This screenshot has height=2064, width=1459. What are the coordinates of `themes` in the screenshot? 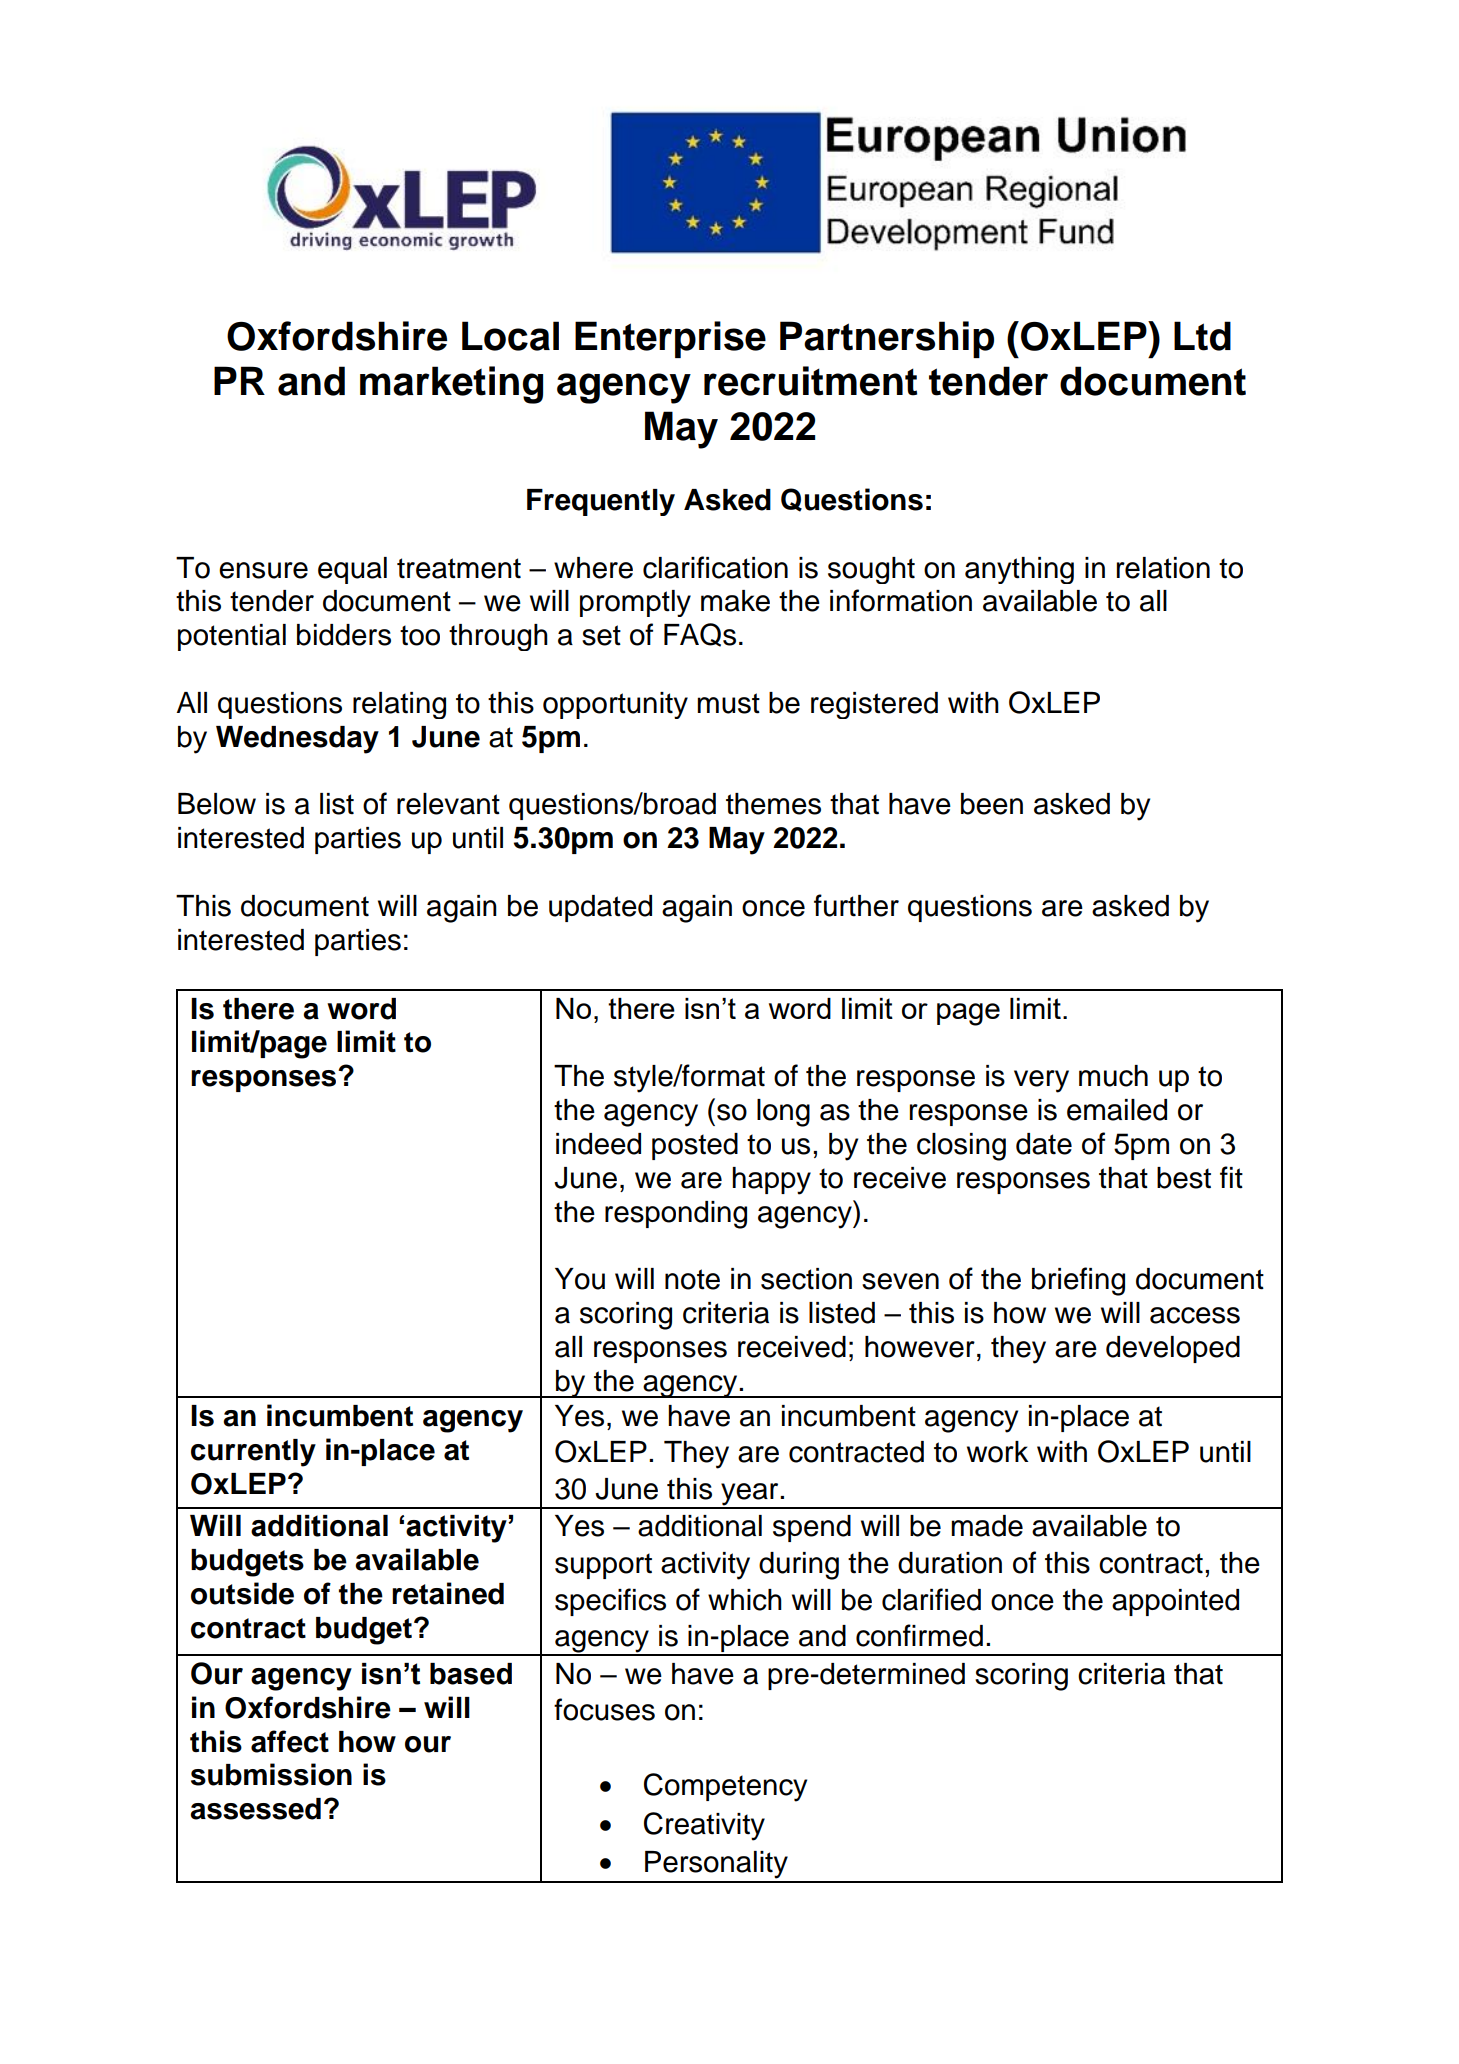 It's located at (773, 804).
